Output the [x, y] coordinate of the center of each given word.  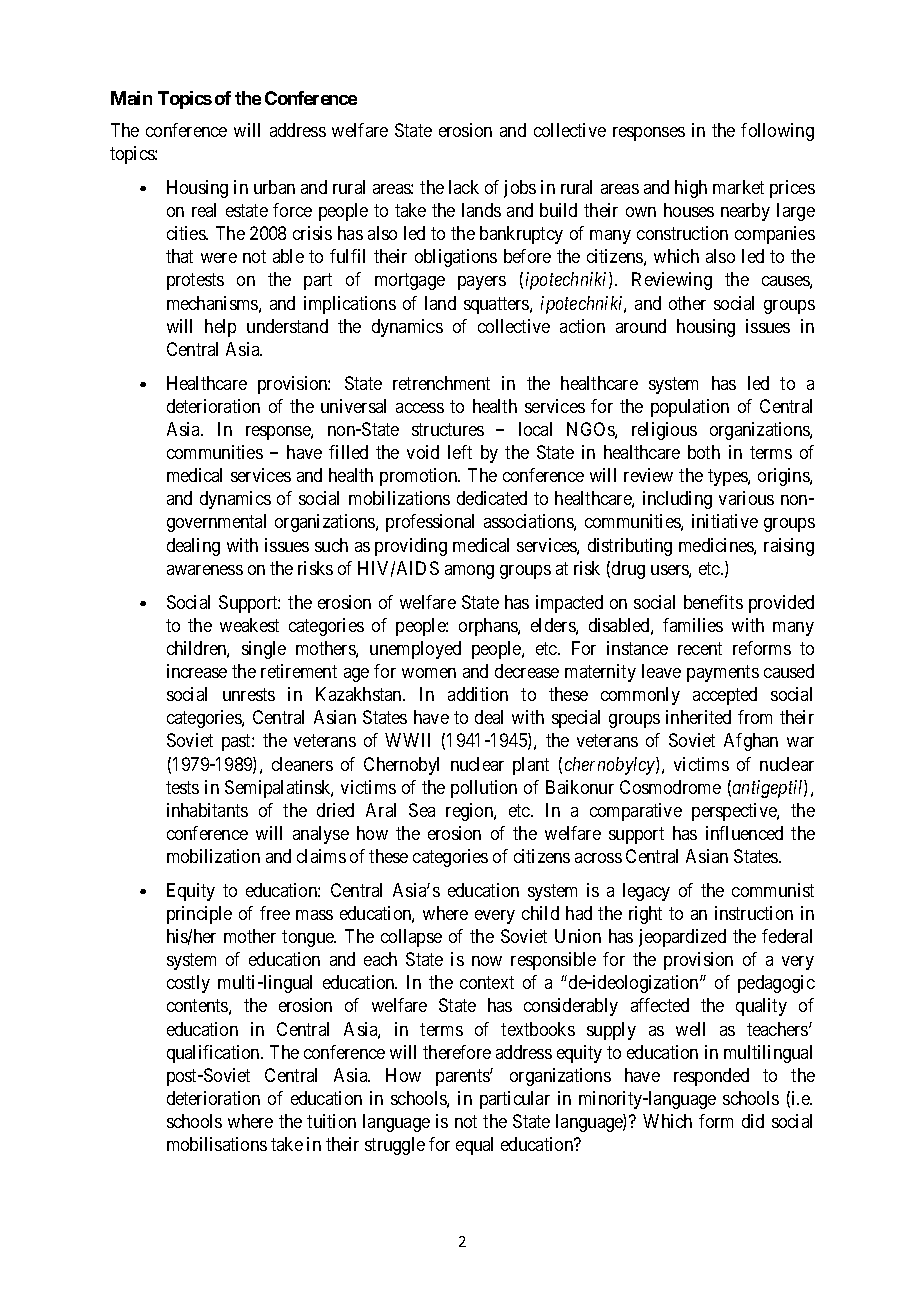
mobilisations [217, 1144]
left [460, 452]
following [777, 132]
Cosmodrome [670, 787]
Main [131, 98]
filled [348, 452]
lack [464, 187]
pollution [484, 789]
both [704, 452]
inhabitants [207, 810]
